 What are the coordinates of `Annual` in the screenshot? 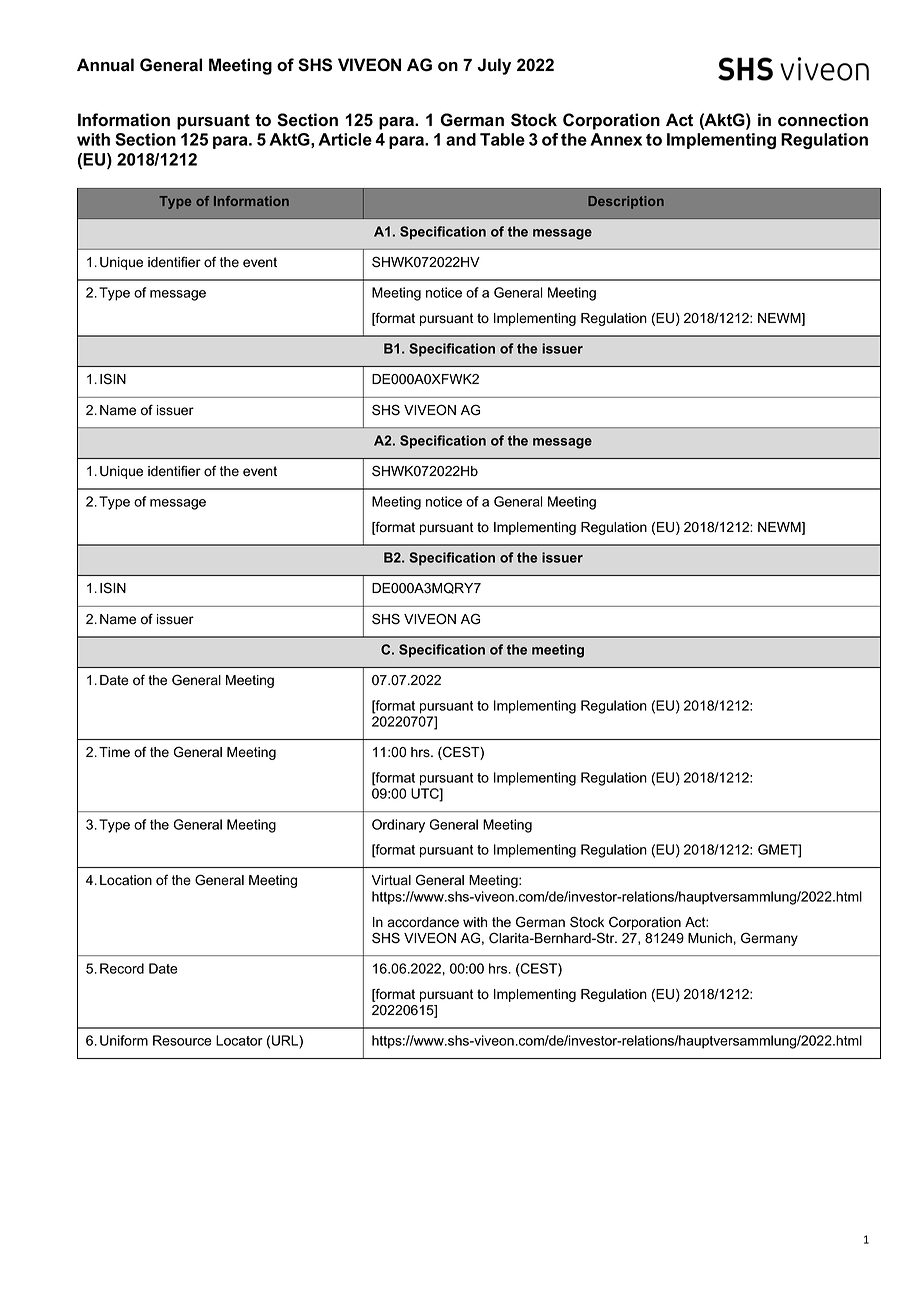 It's located at (105, 64).
